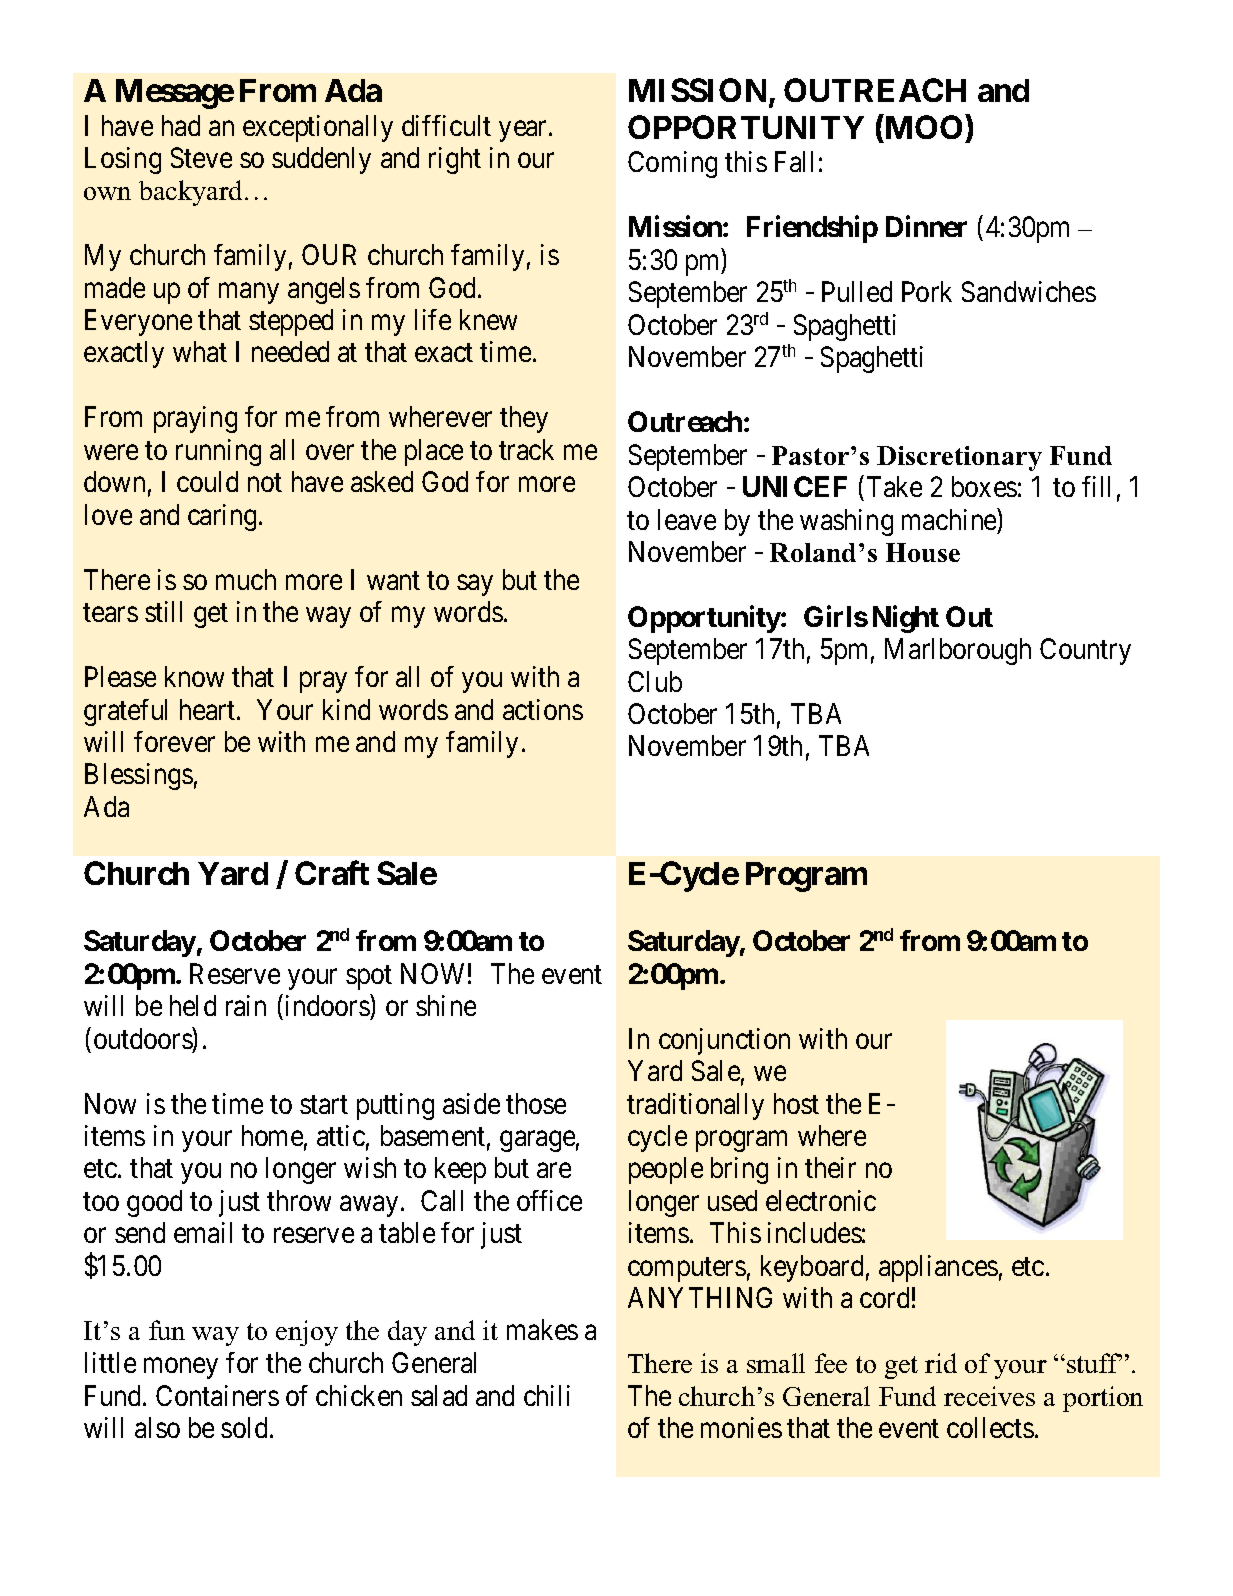  Describe the element at coordinates (218, 452) in the document. I see `running` at that location.
